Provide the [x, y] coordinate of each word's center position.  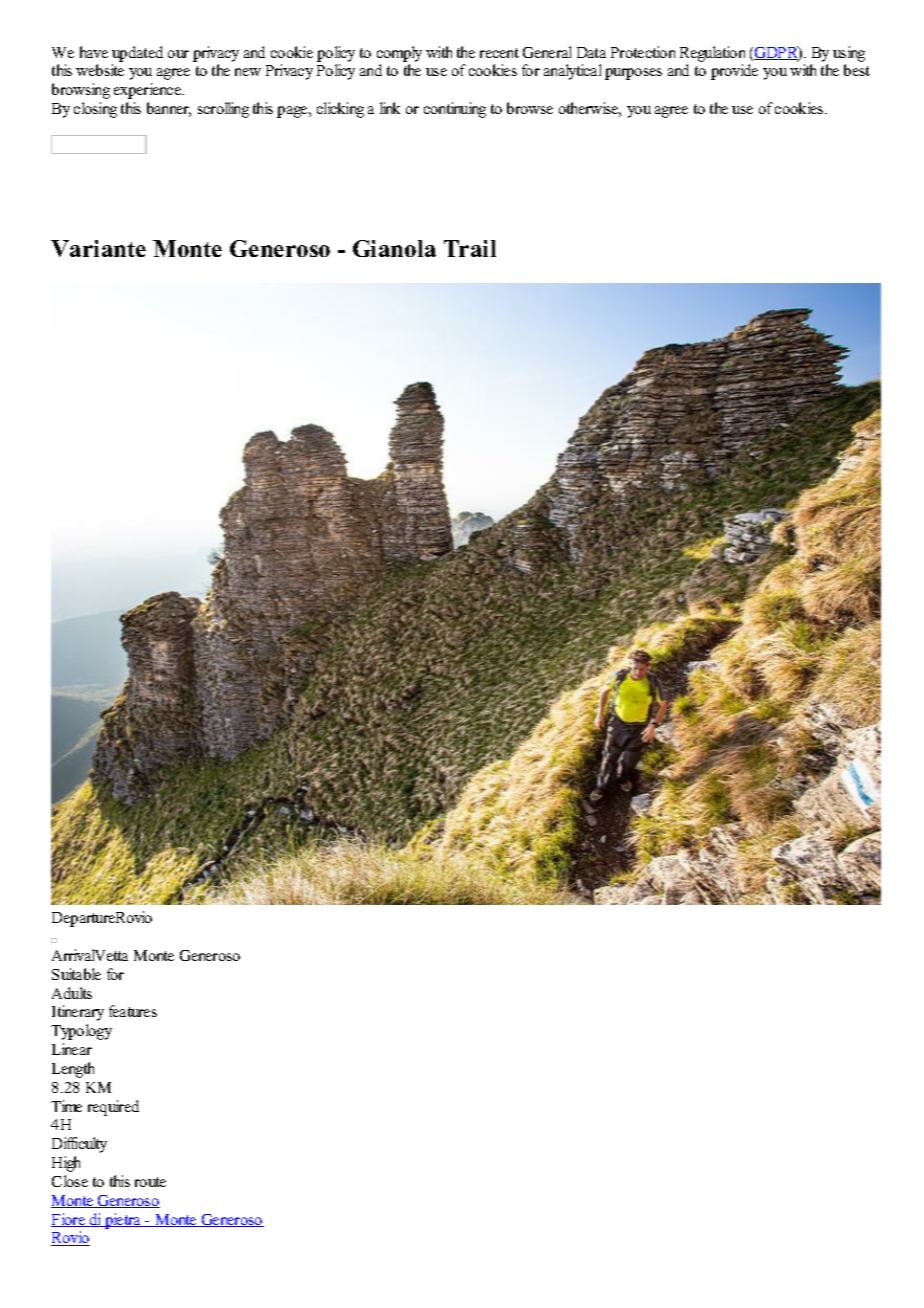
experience [149, 91]
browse [530, 108]
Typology [81, 1032]
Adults [72, 993]
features [133, 1011]
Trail [470, 248]
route [150, 1182]
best [857, 70]
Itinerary [78, 1013]
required [113, 1108]
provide [734, 72]
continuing [455, 110]
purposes [633, 74]
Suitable [76, 974]
